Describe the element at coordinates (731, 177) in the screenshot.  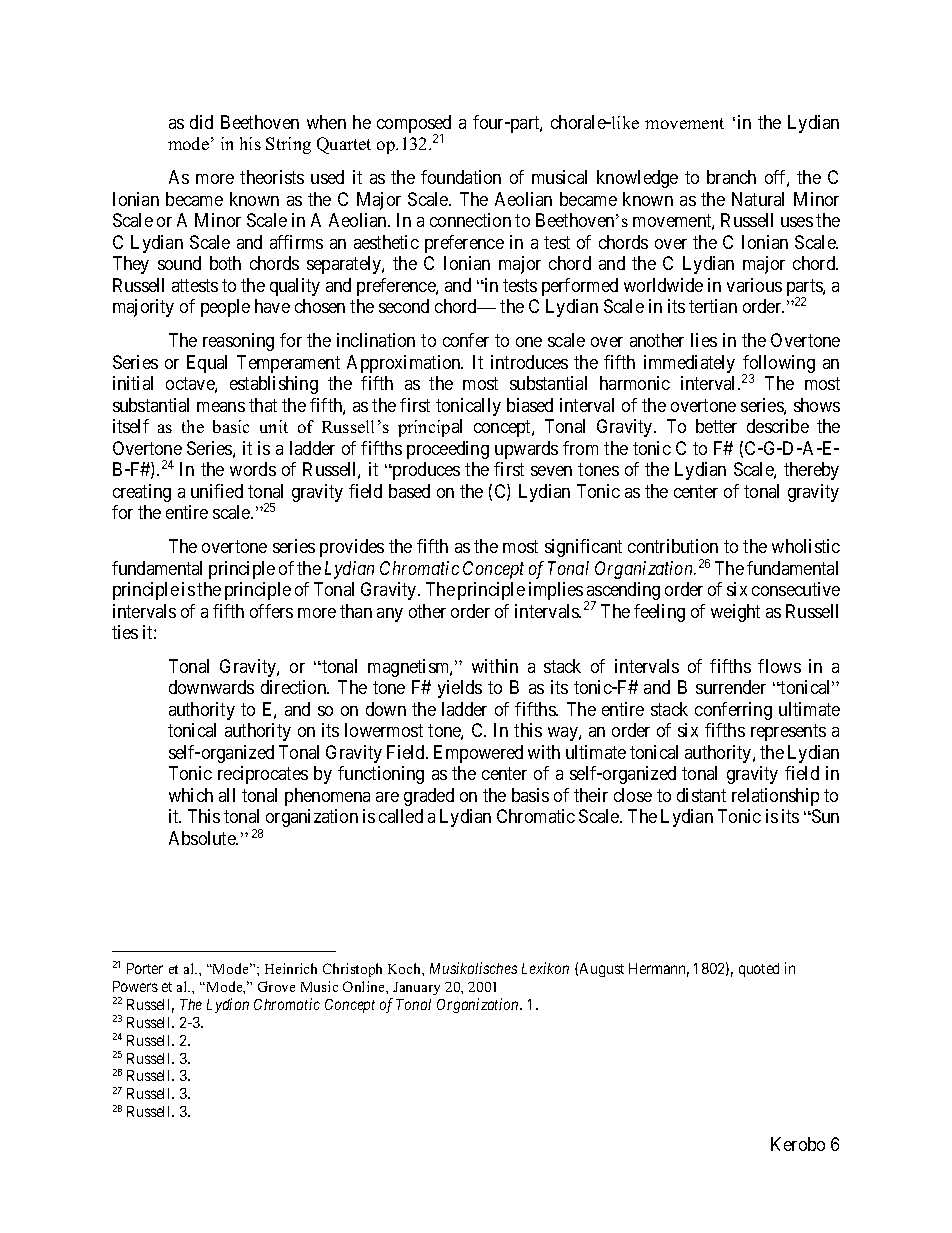
I see `branch` at that location.
